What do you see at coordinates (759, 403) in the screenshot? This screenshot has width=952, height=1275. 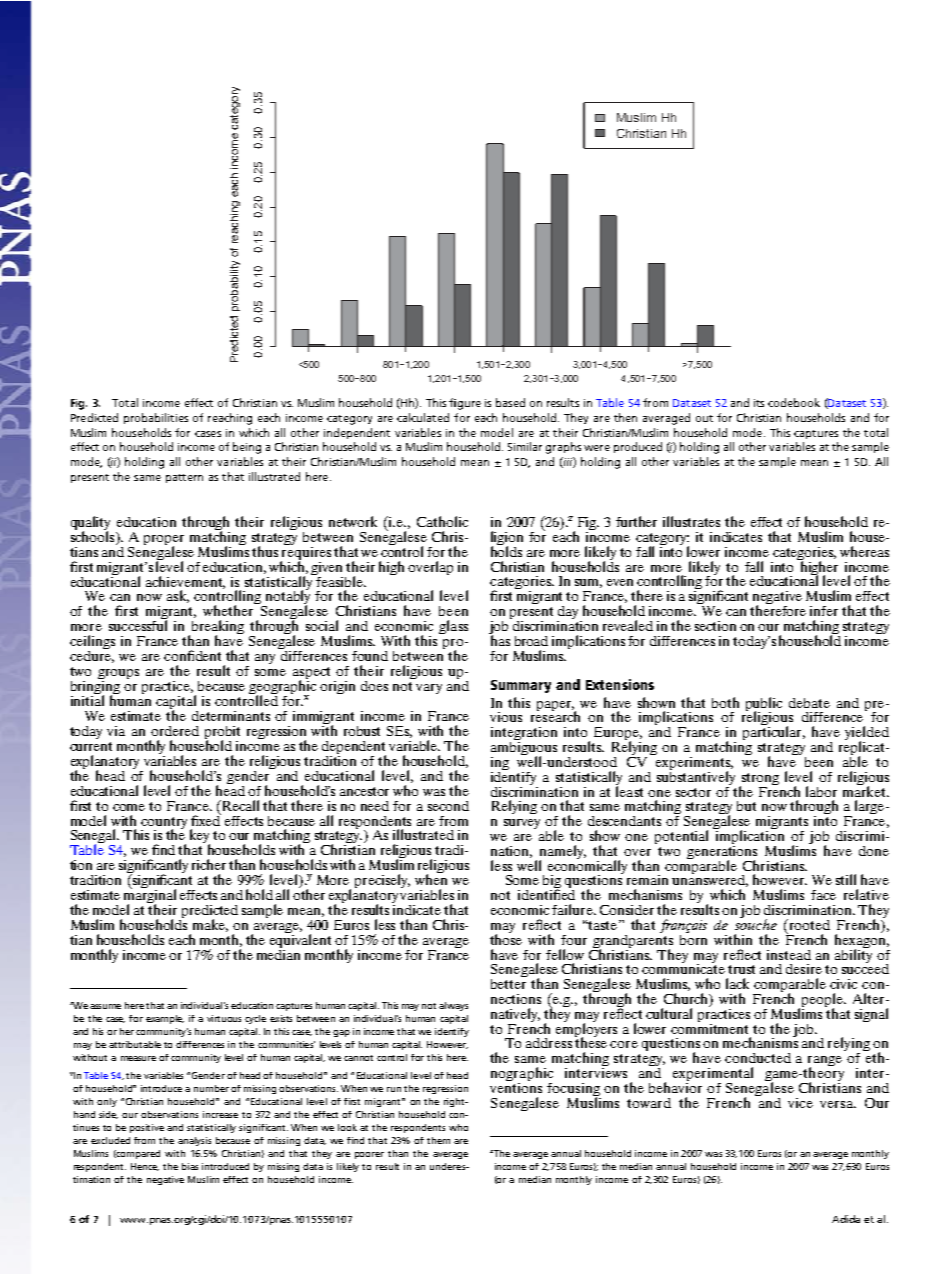 I see `its` at bounding box center [759, 403].
